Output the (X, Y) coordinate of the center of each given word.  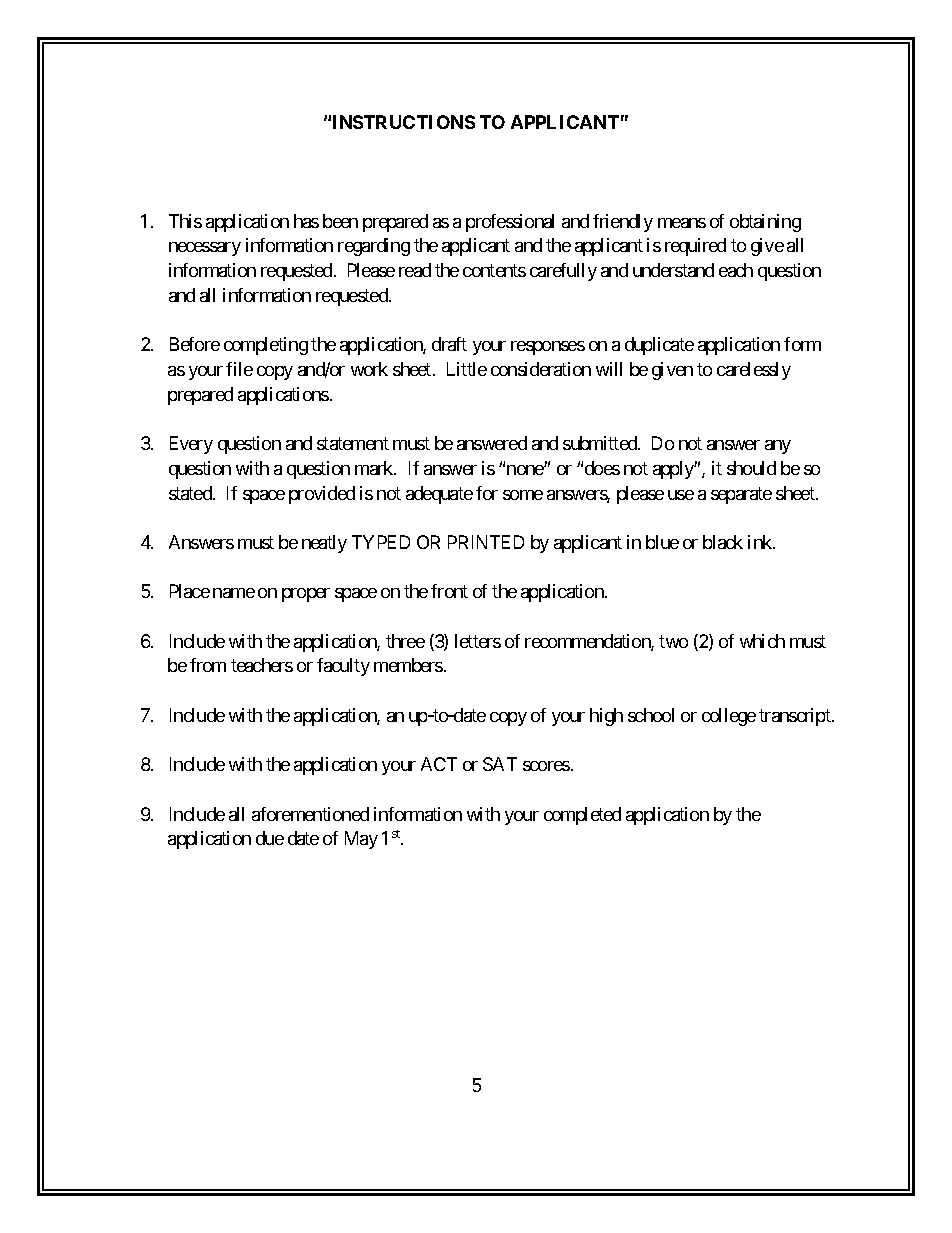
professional (510, 223)
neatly (324, 544)
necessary (205, 249)
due (270, 838)
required (695, 247)
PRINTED (486, 542)
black (723, 542)
